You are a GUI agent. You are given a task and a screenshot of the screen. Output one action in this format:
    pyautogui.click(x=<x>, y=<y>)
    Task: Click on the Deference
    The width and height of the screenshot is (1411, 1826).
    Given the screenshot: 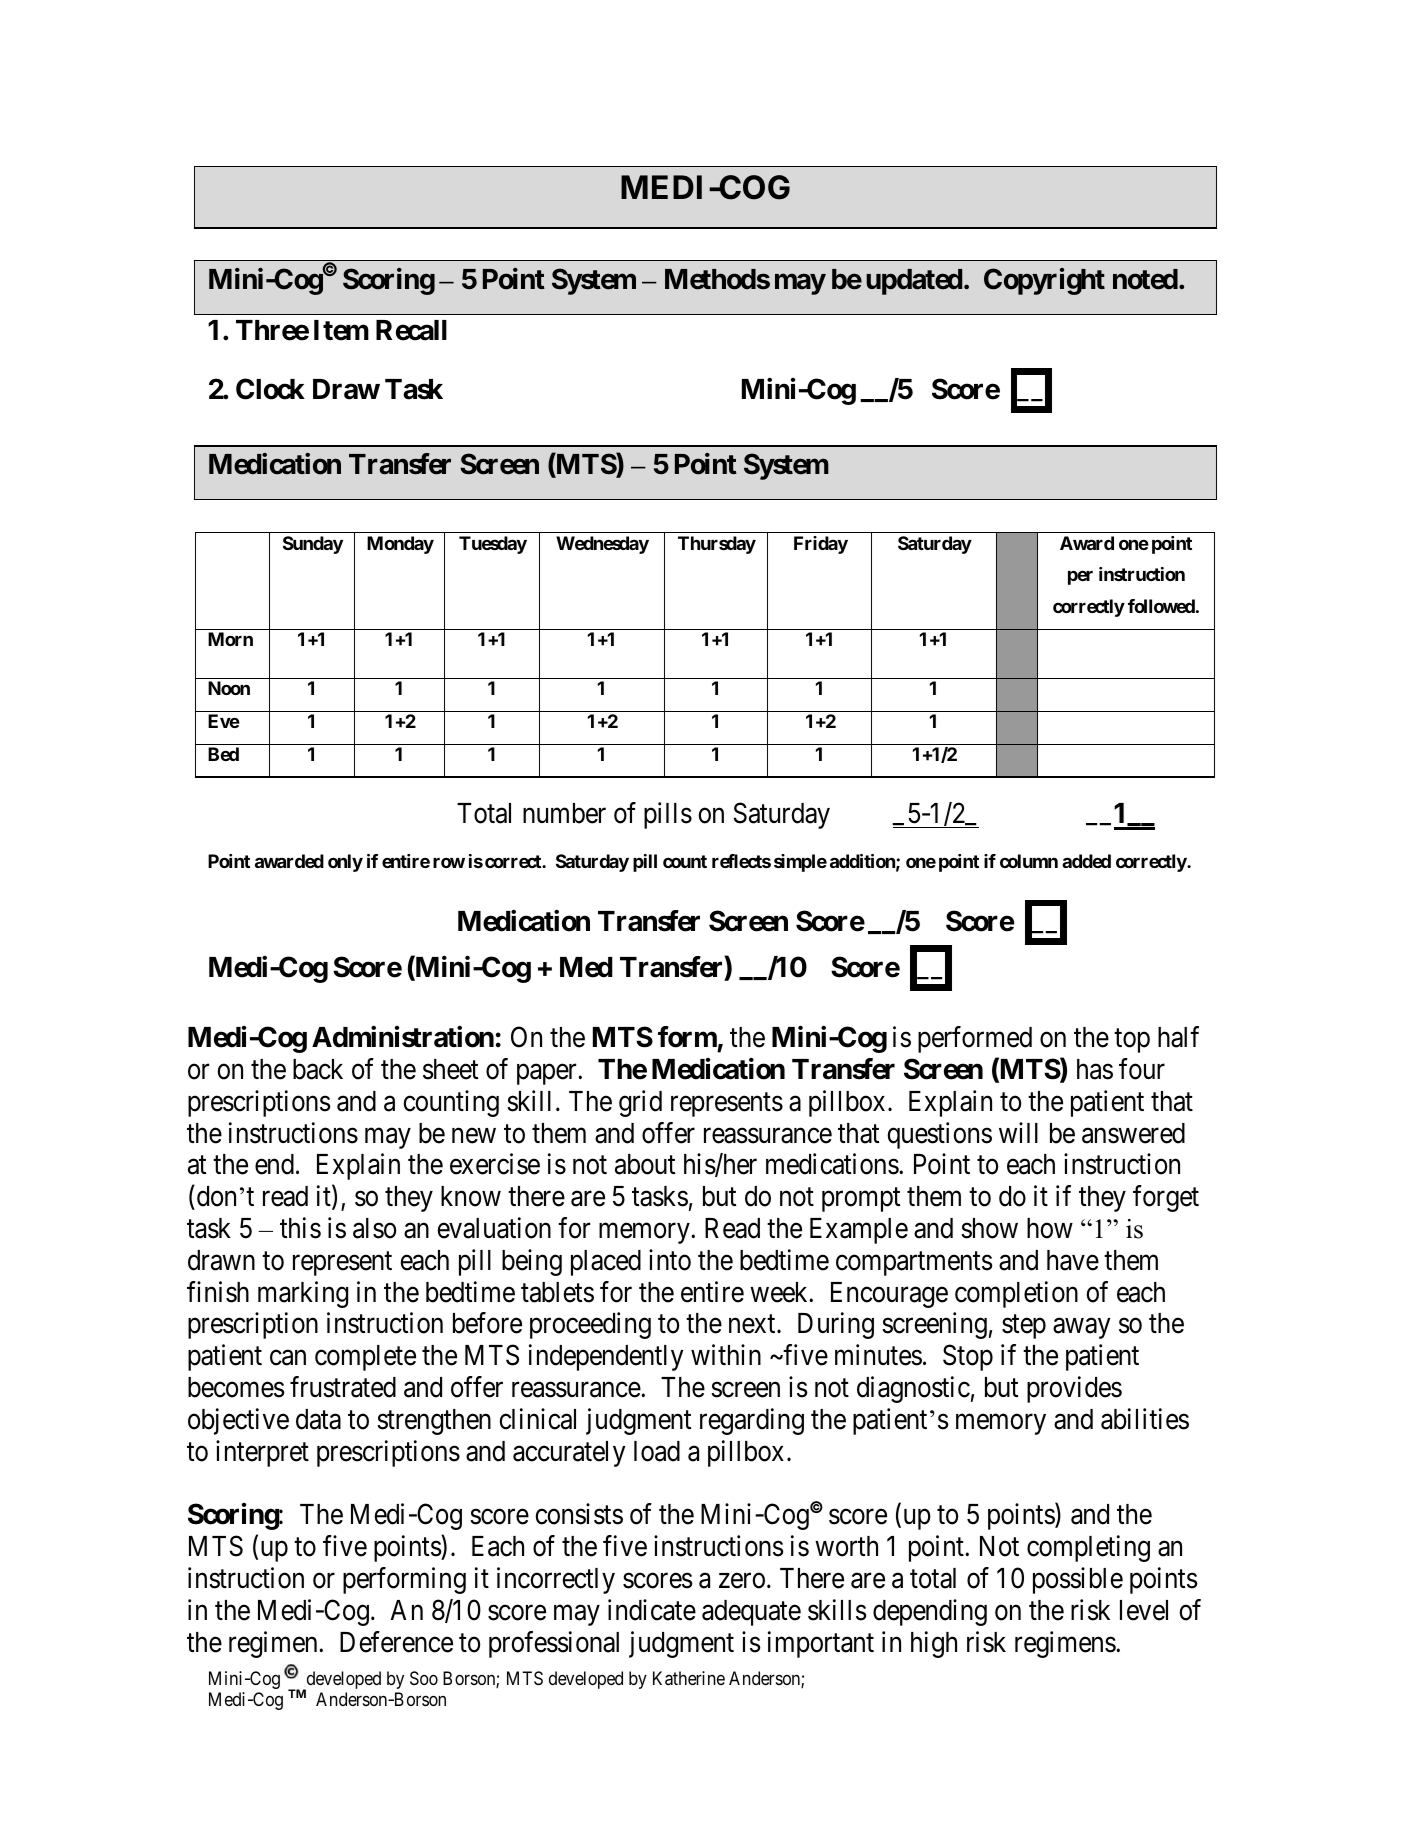 What is the action you would take?
    pyautogui.click(x=396, y=1642)
